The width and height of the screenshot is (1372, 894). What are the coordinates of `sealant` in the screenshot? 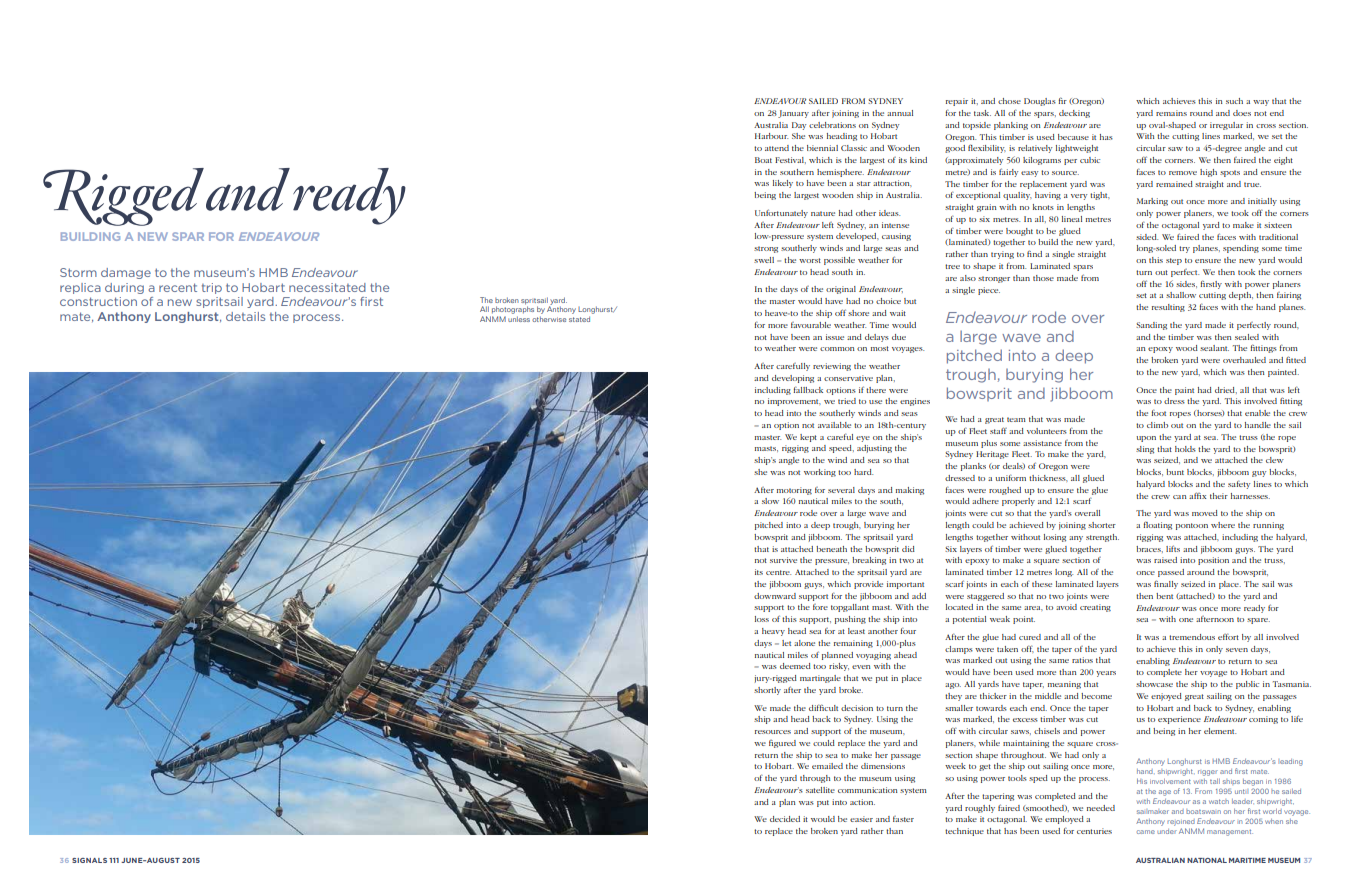 It's located at (1214, 348).
